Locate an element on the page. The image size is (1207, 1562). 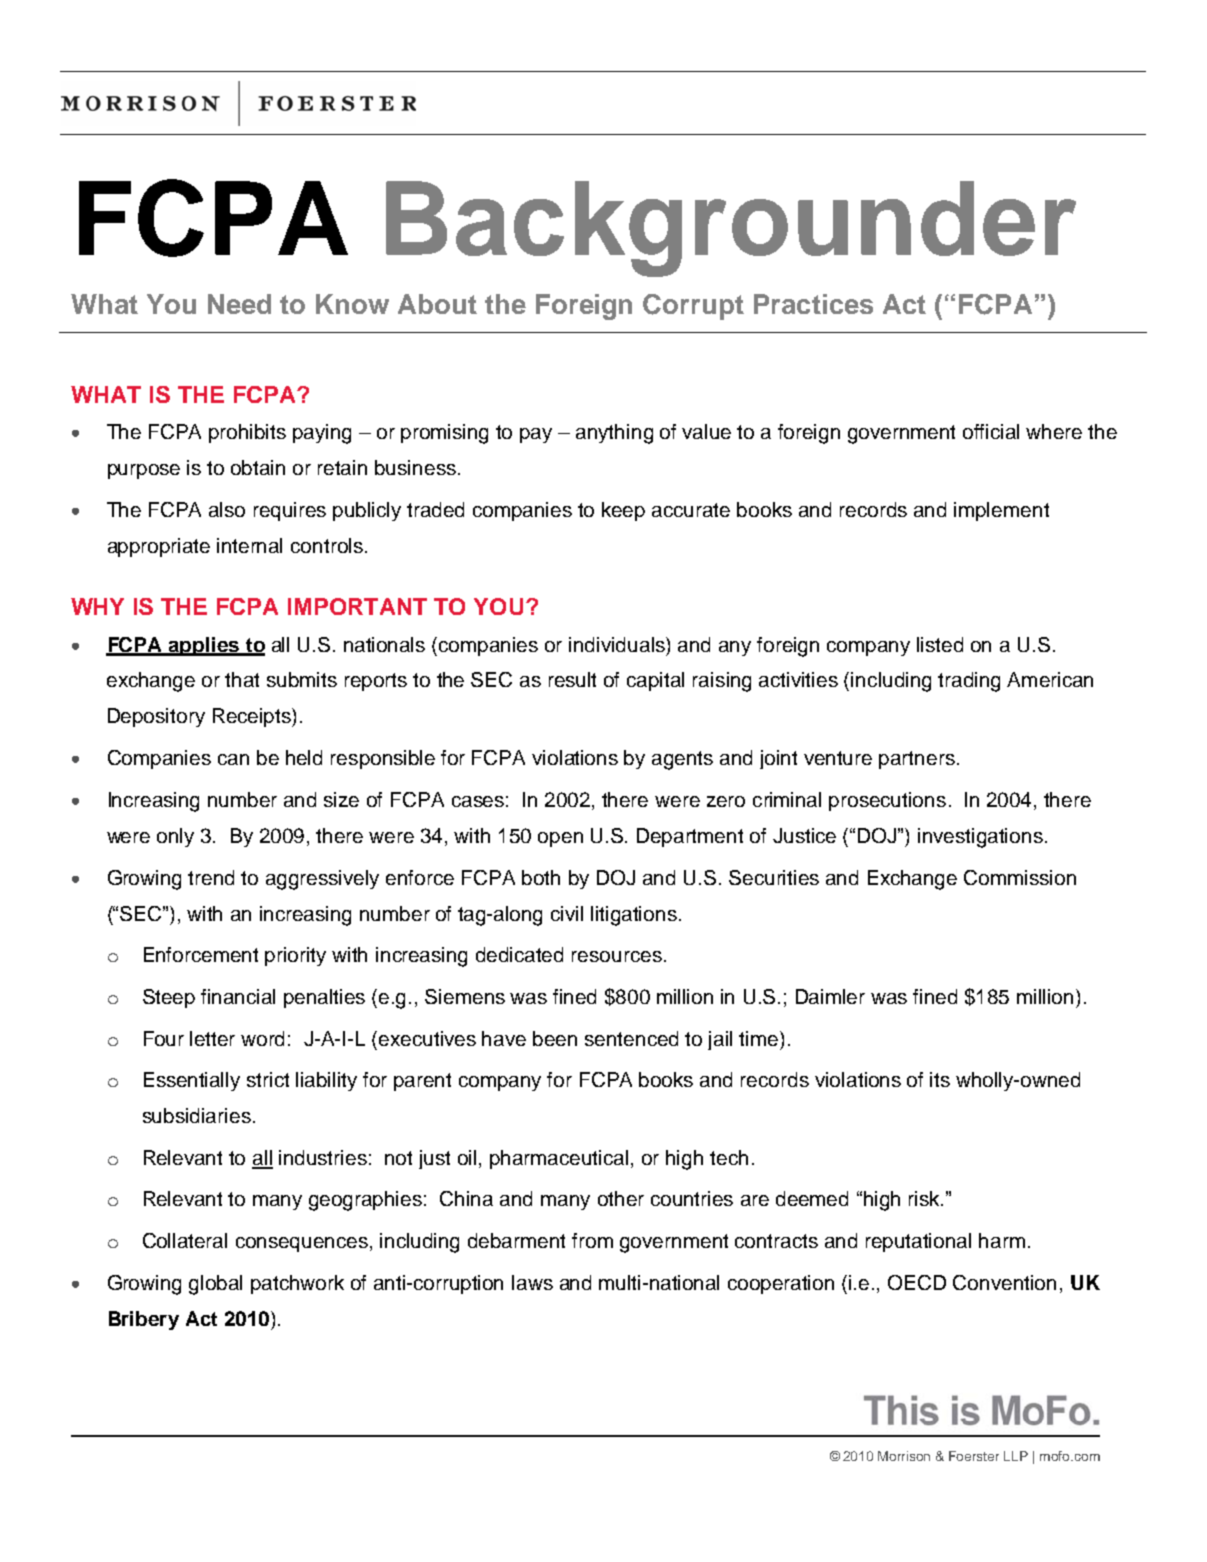
About is located at coordinates (437, 304).
